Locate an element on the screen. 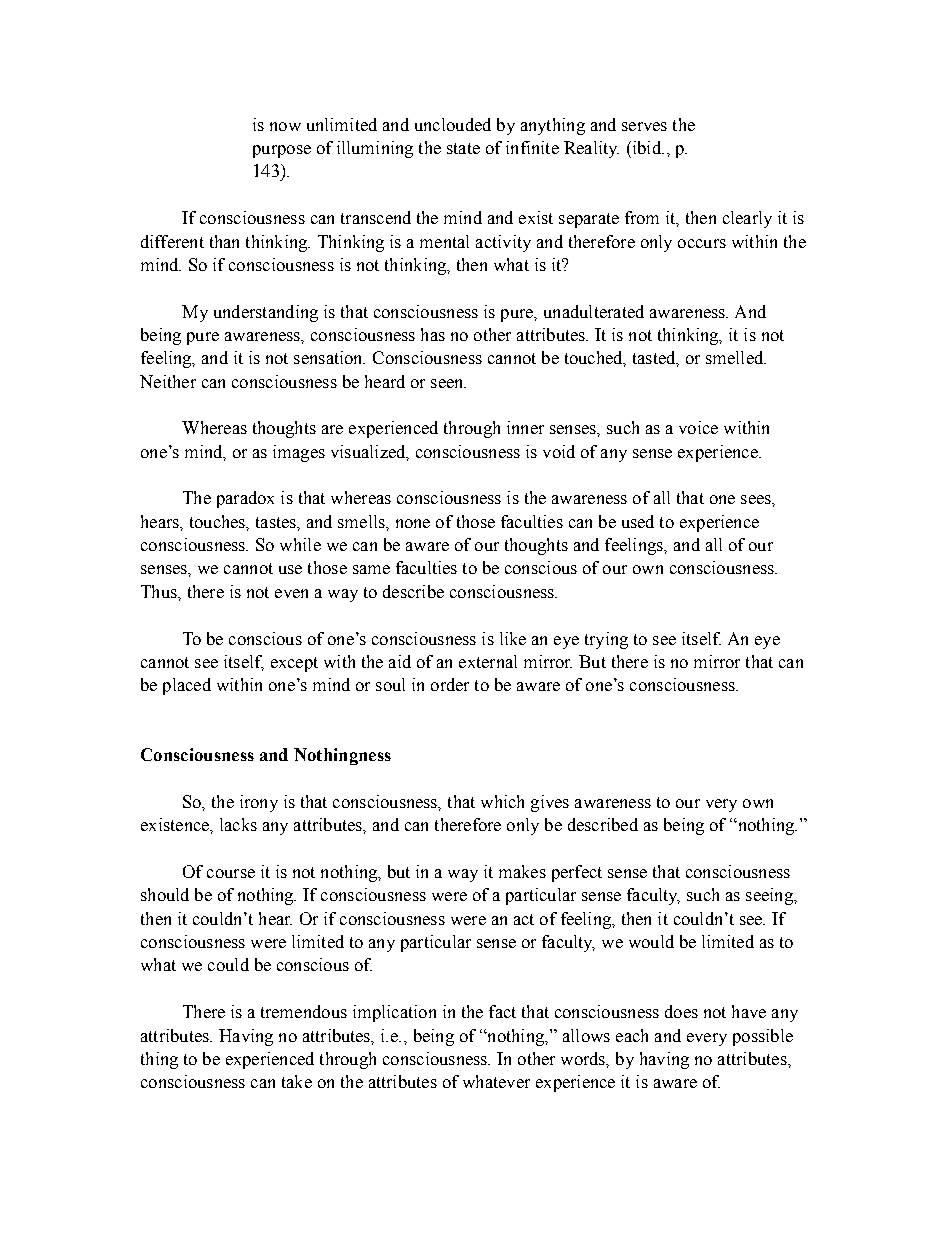  trying is located at coordinates (606, 640).
